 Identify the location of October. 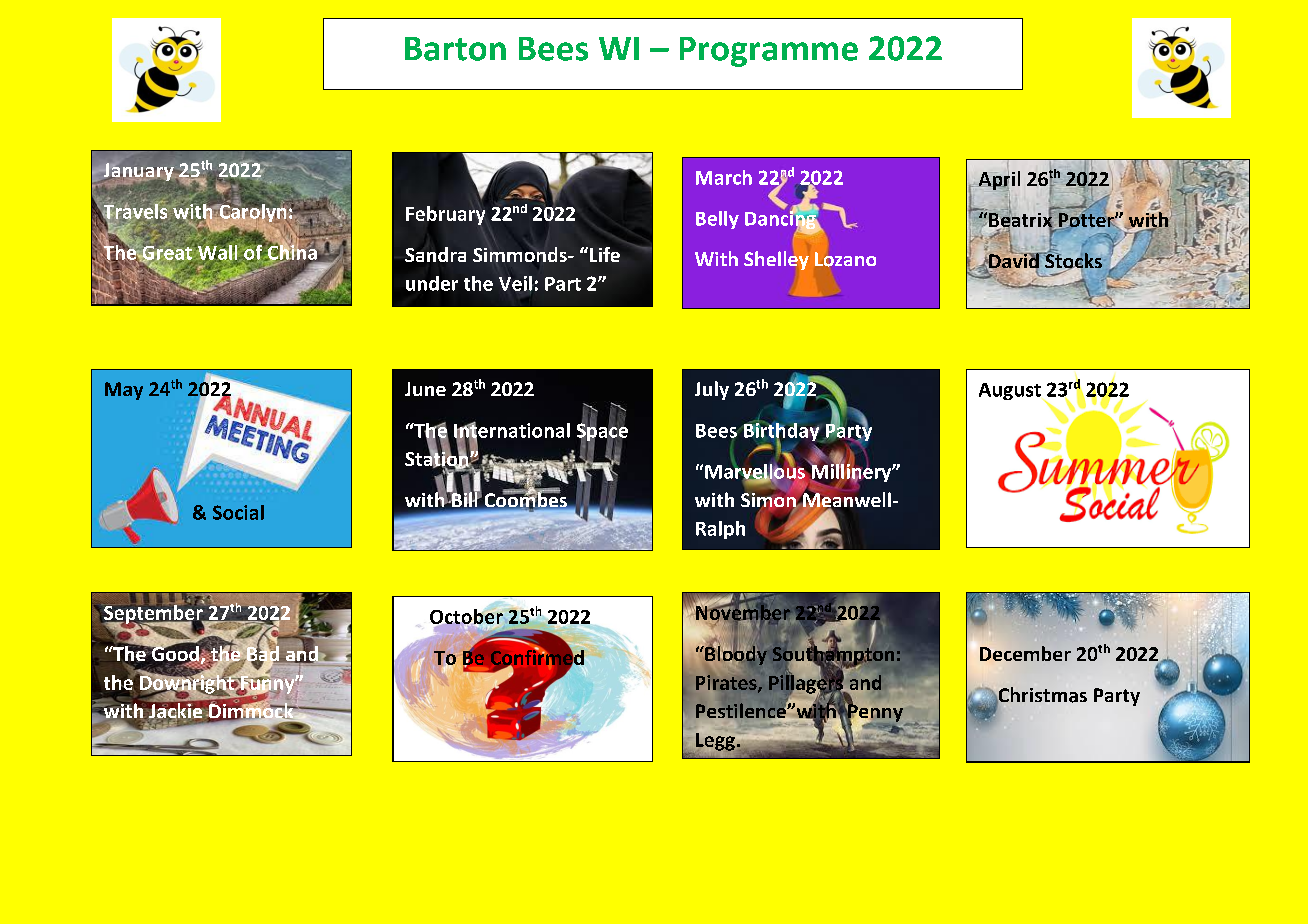
(467, 616).
